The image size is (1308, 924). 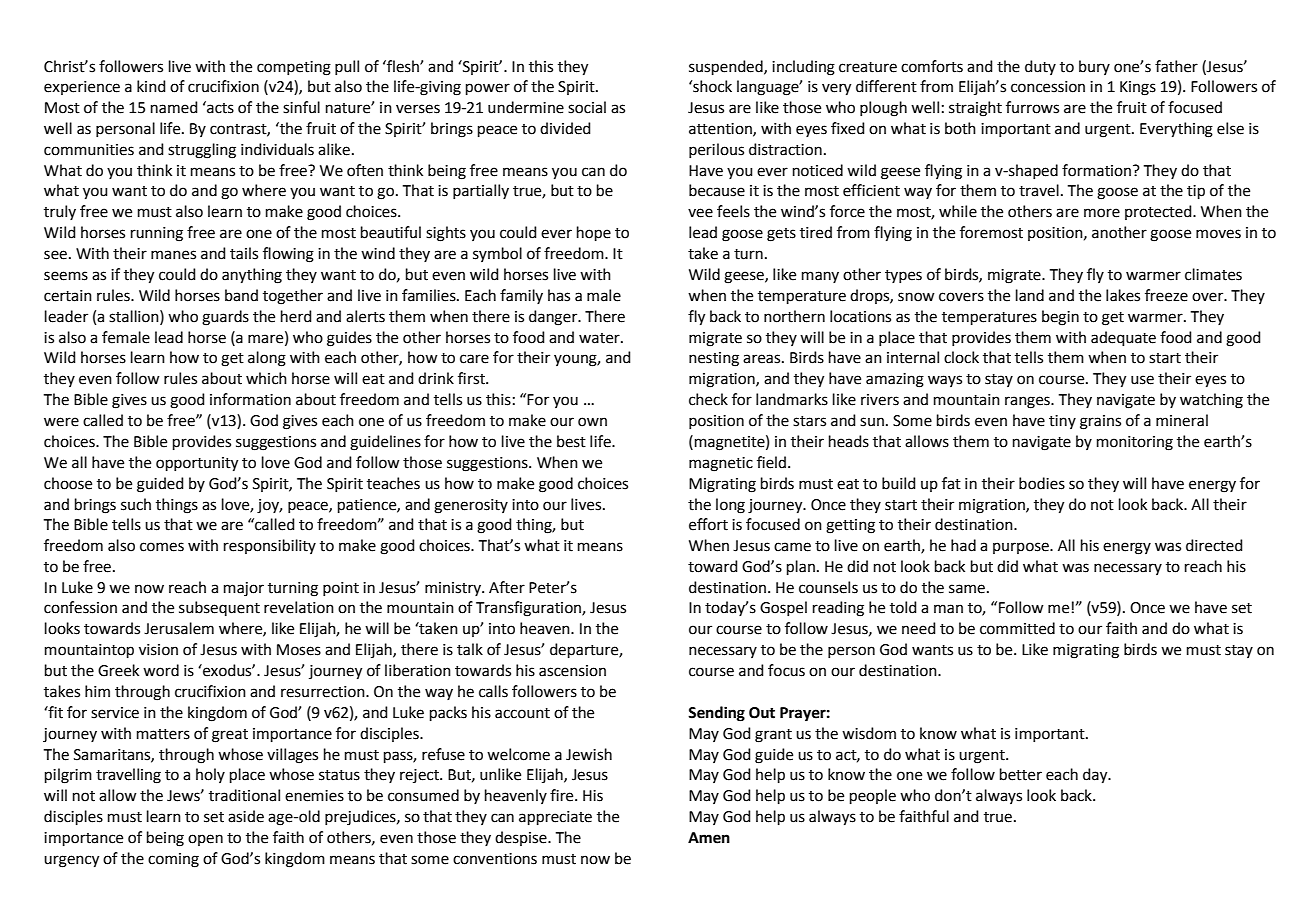 I want to click on open, so click(x=205, y=840).
